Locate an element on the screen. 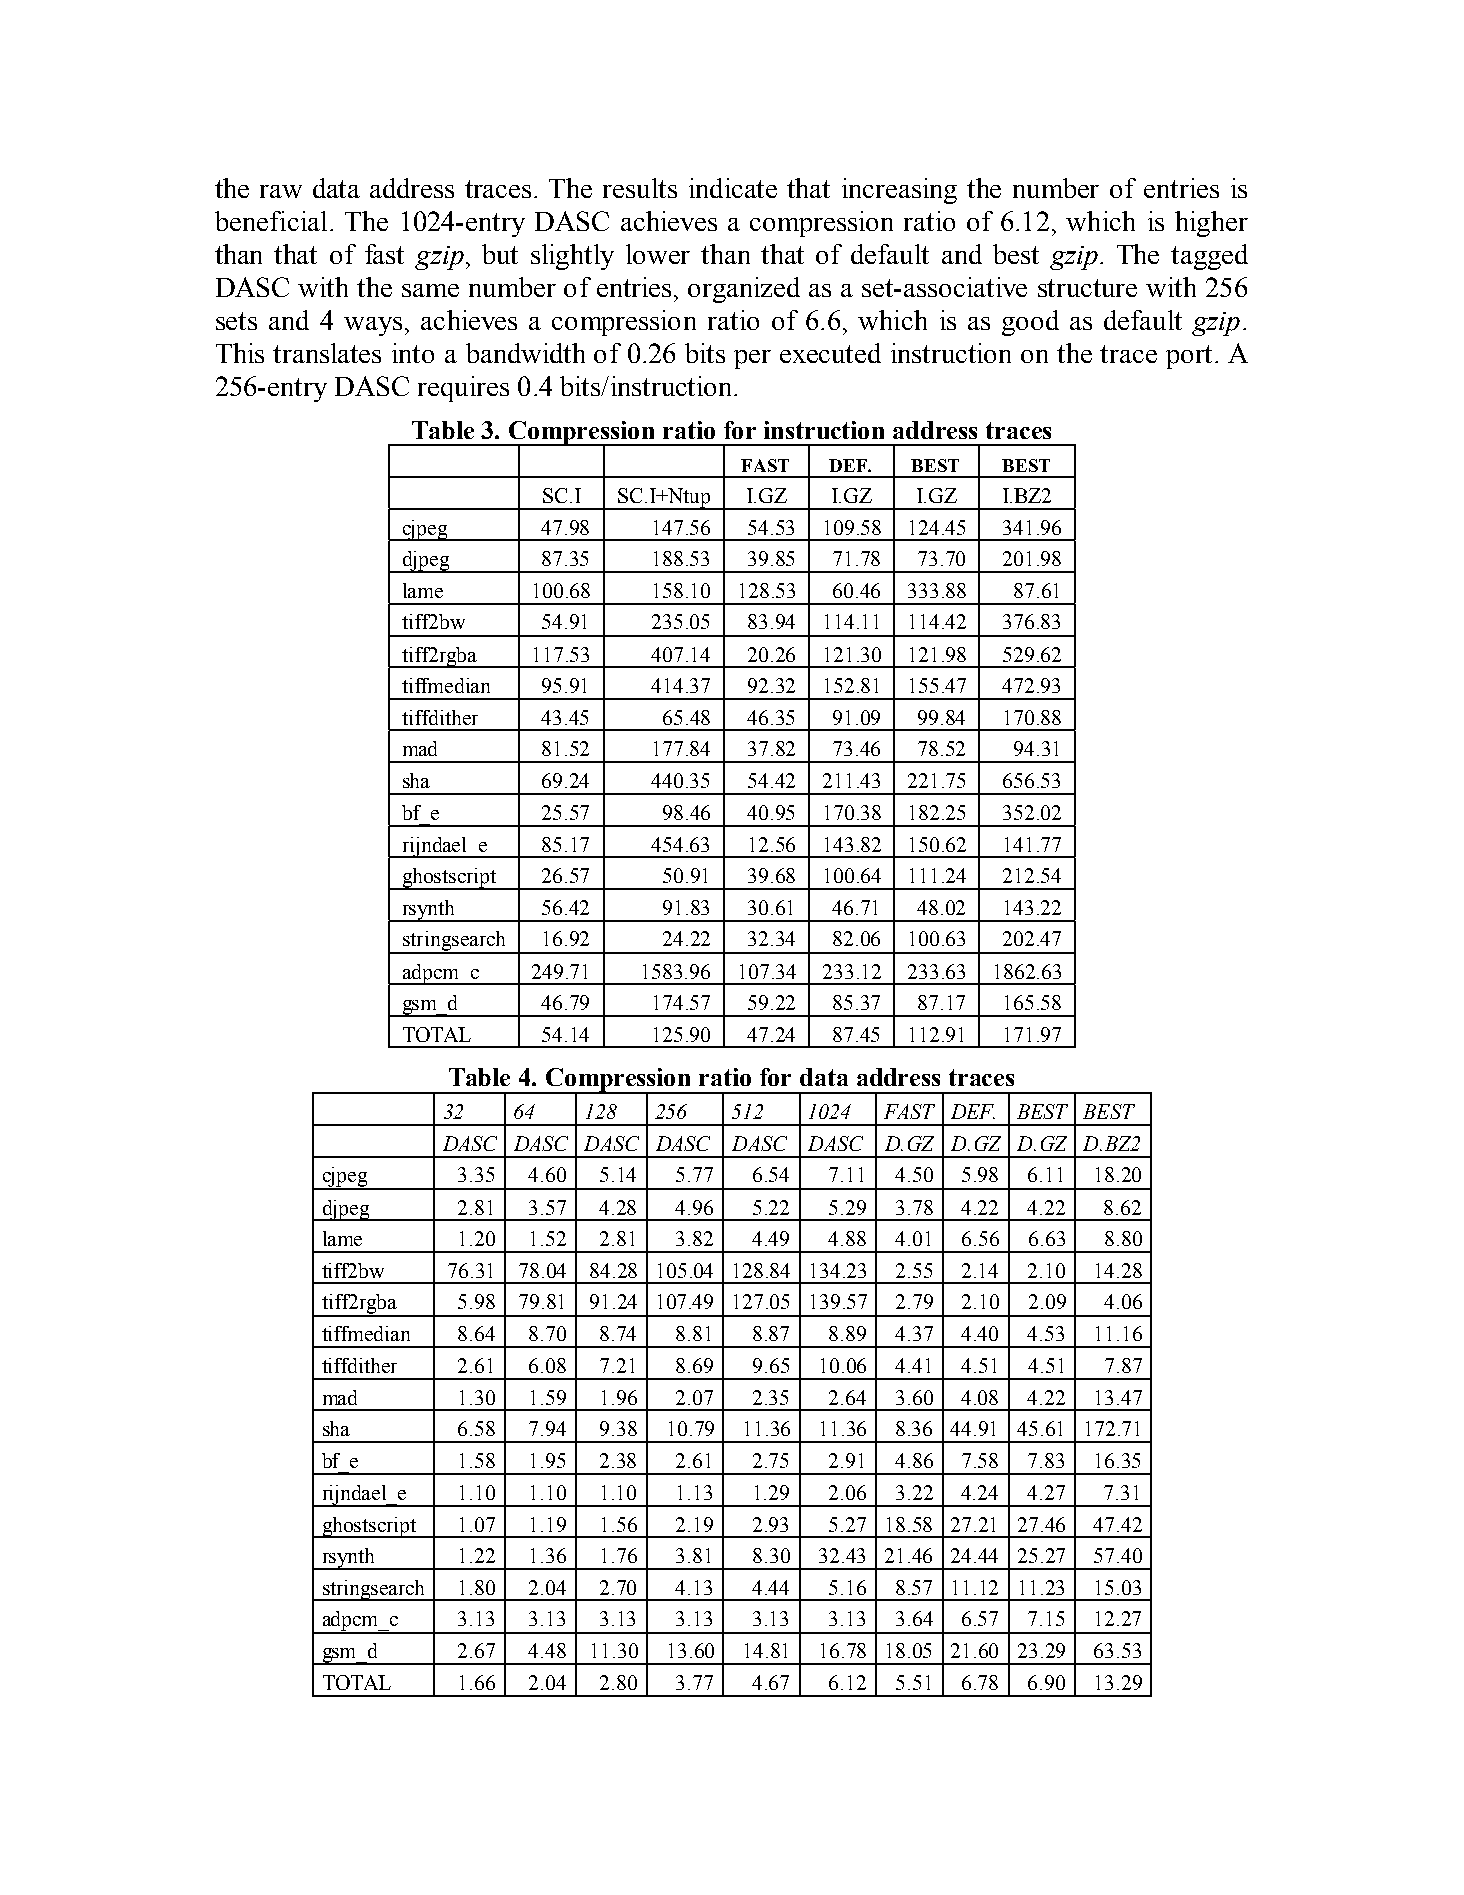  good is located at coordinates (1030, 323).
